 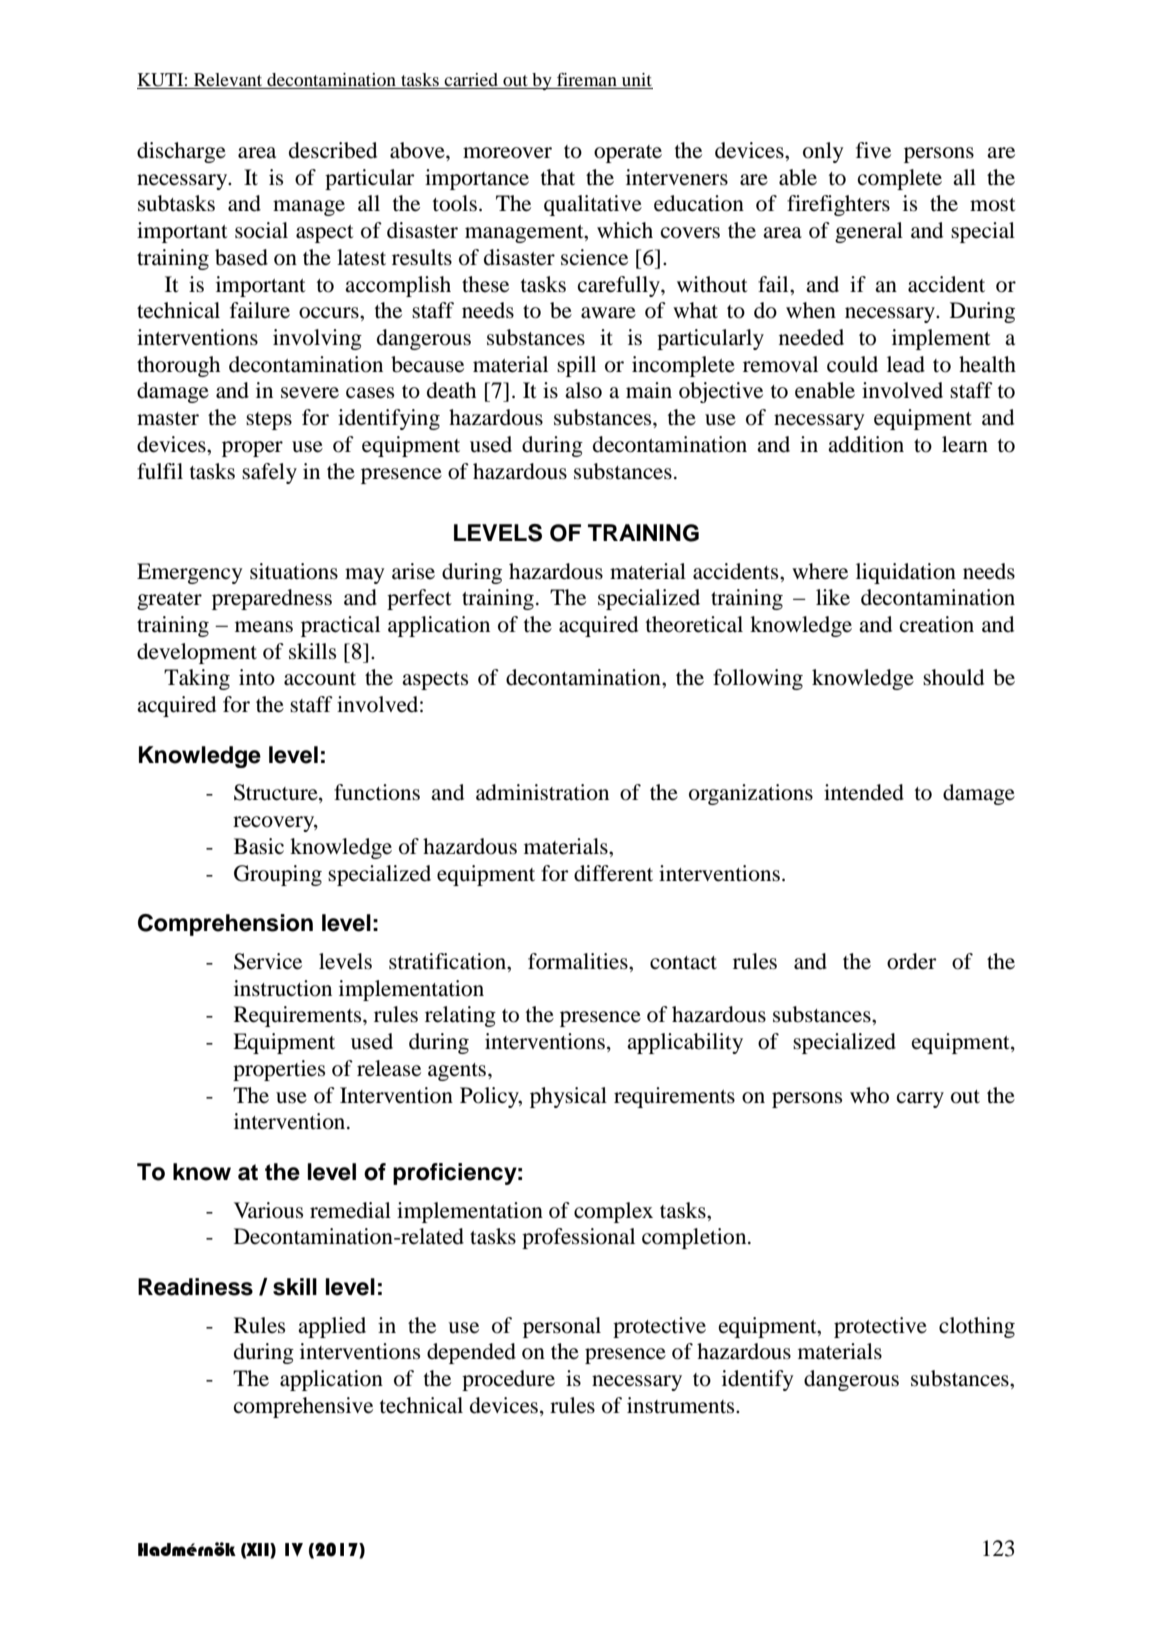 What do you see at coordinates (303, 1407) in the screenshot?
I see `comprehensive` at bounding box center [303, 1407].
